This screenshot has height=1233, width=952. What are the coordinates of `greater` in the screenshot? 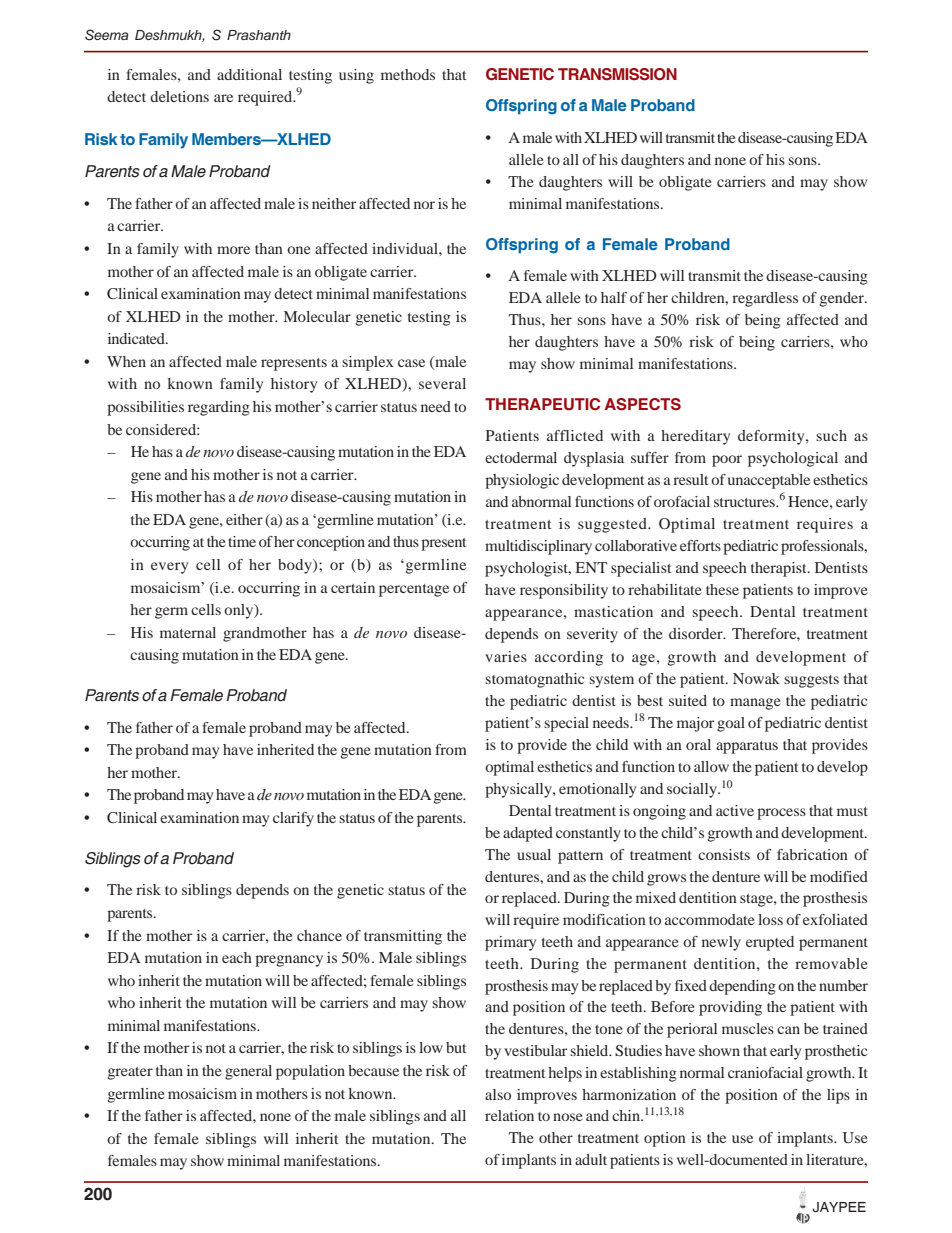 It's located at (130, 1073).
